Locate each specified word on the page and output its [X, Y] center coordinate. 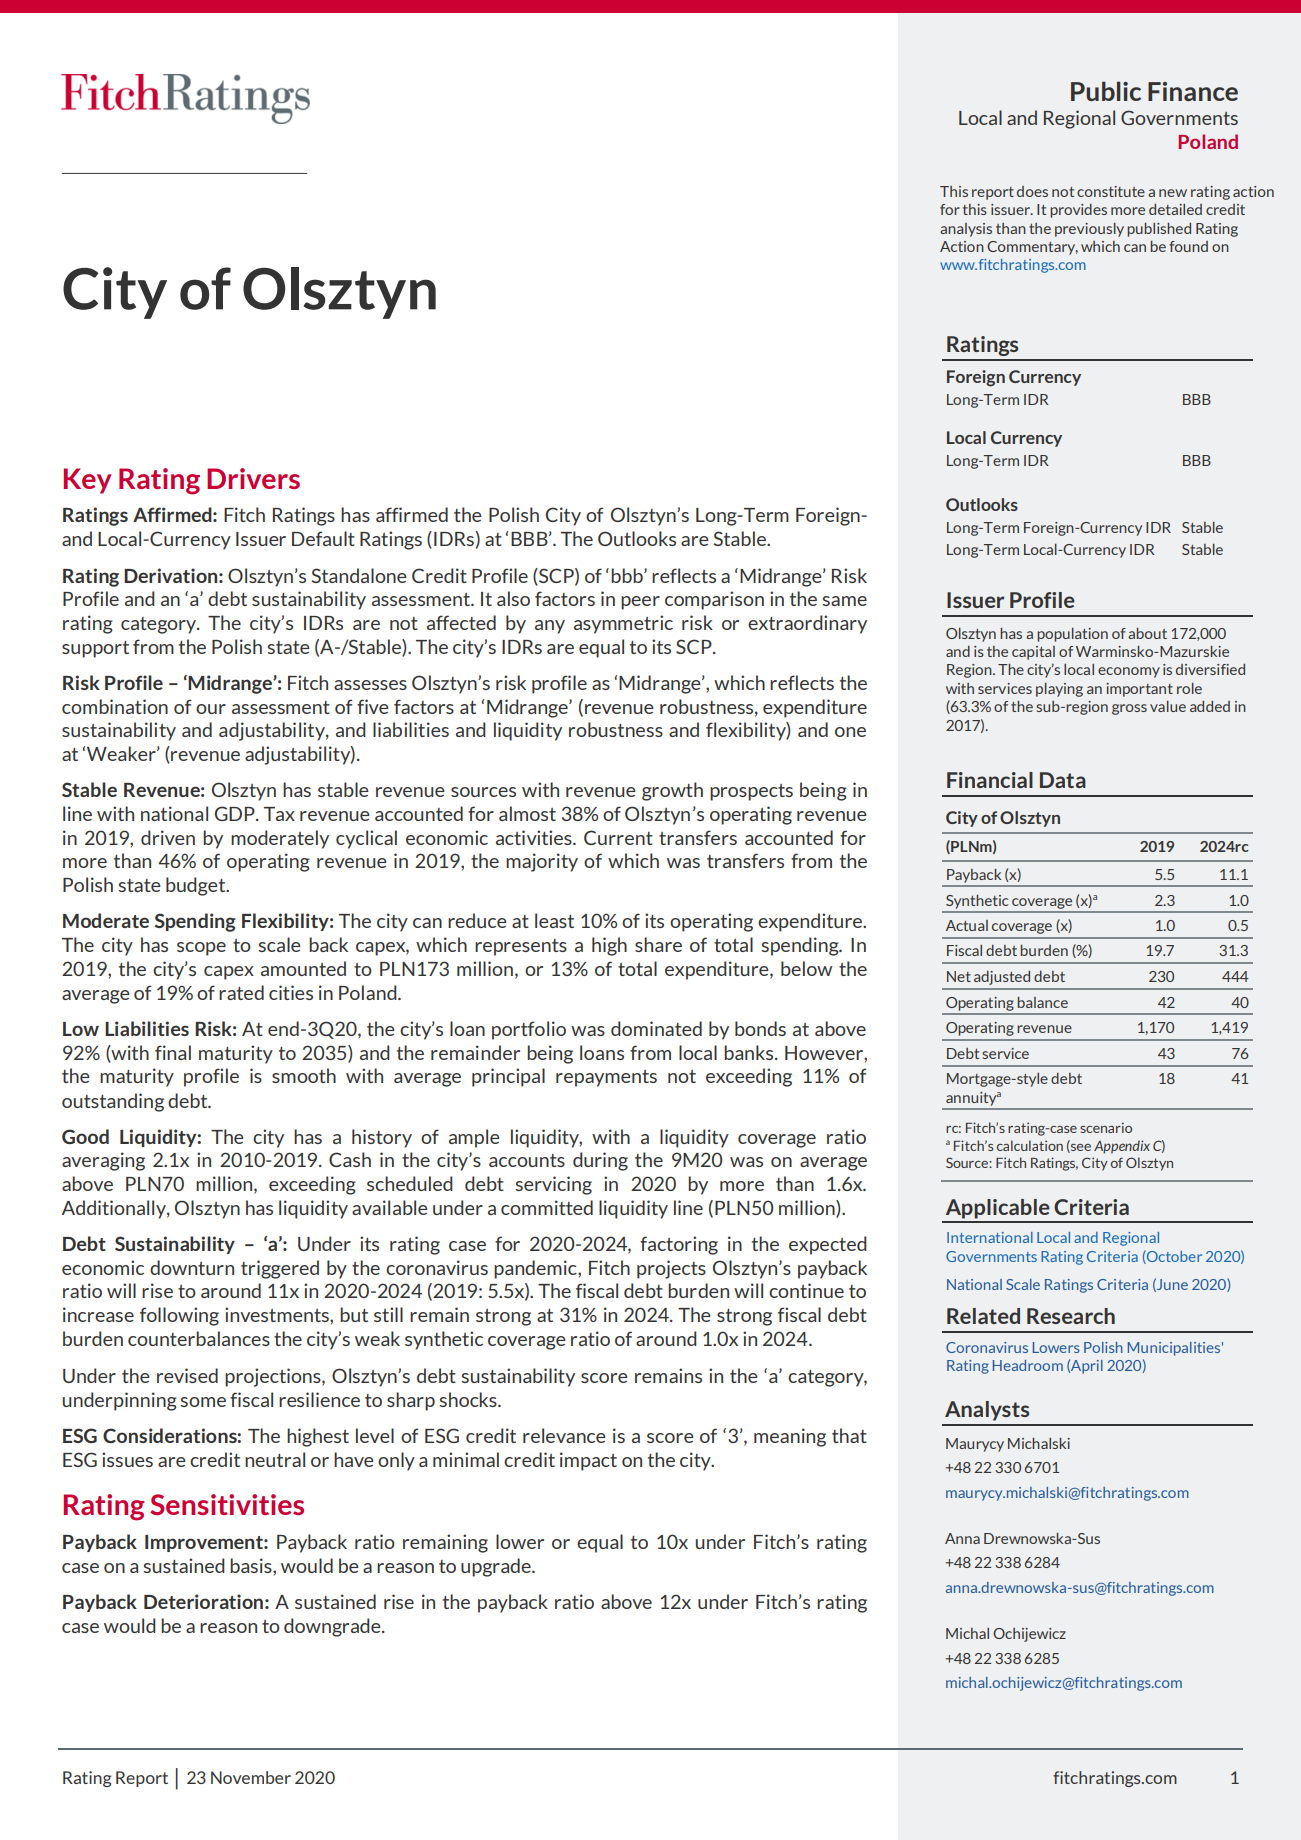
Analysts [987, 1411]
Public [1106, 91]
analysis [966, 230]
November [251, 1777]
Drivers [253, 478]
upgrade [497, 1567]
